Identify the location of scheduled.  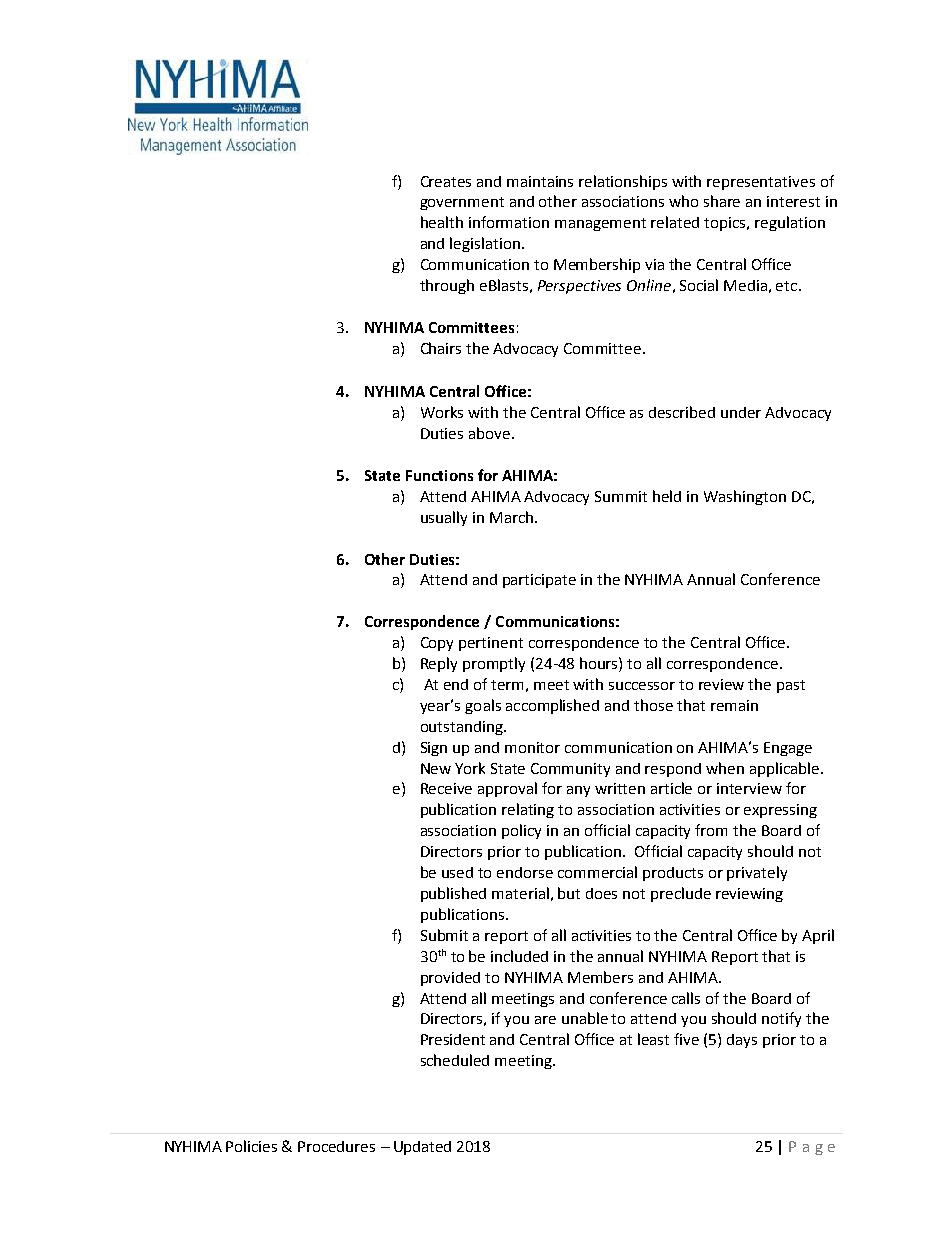
(455, 1060).
